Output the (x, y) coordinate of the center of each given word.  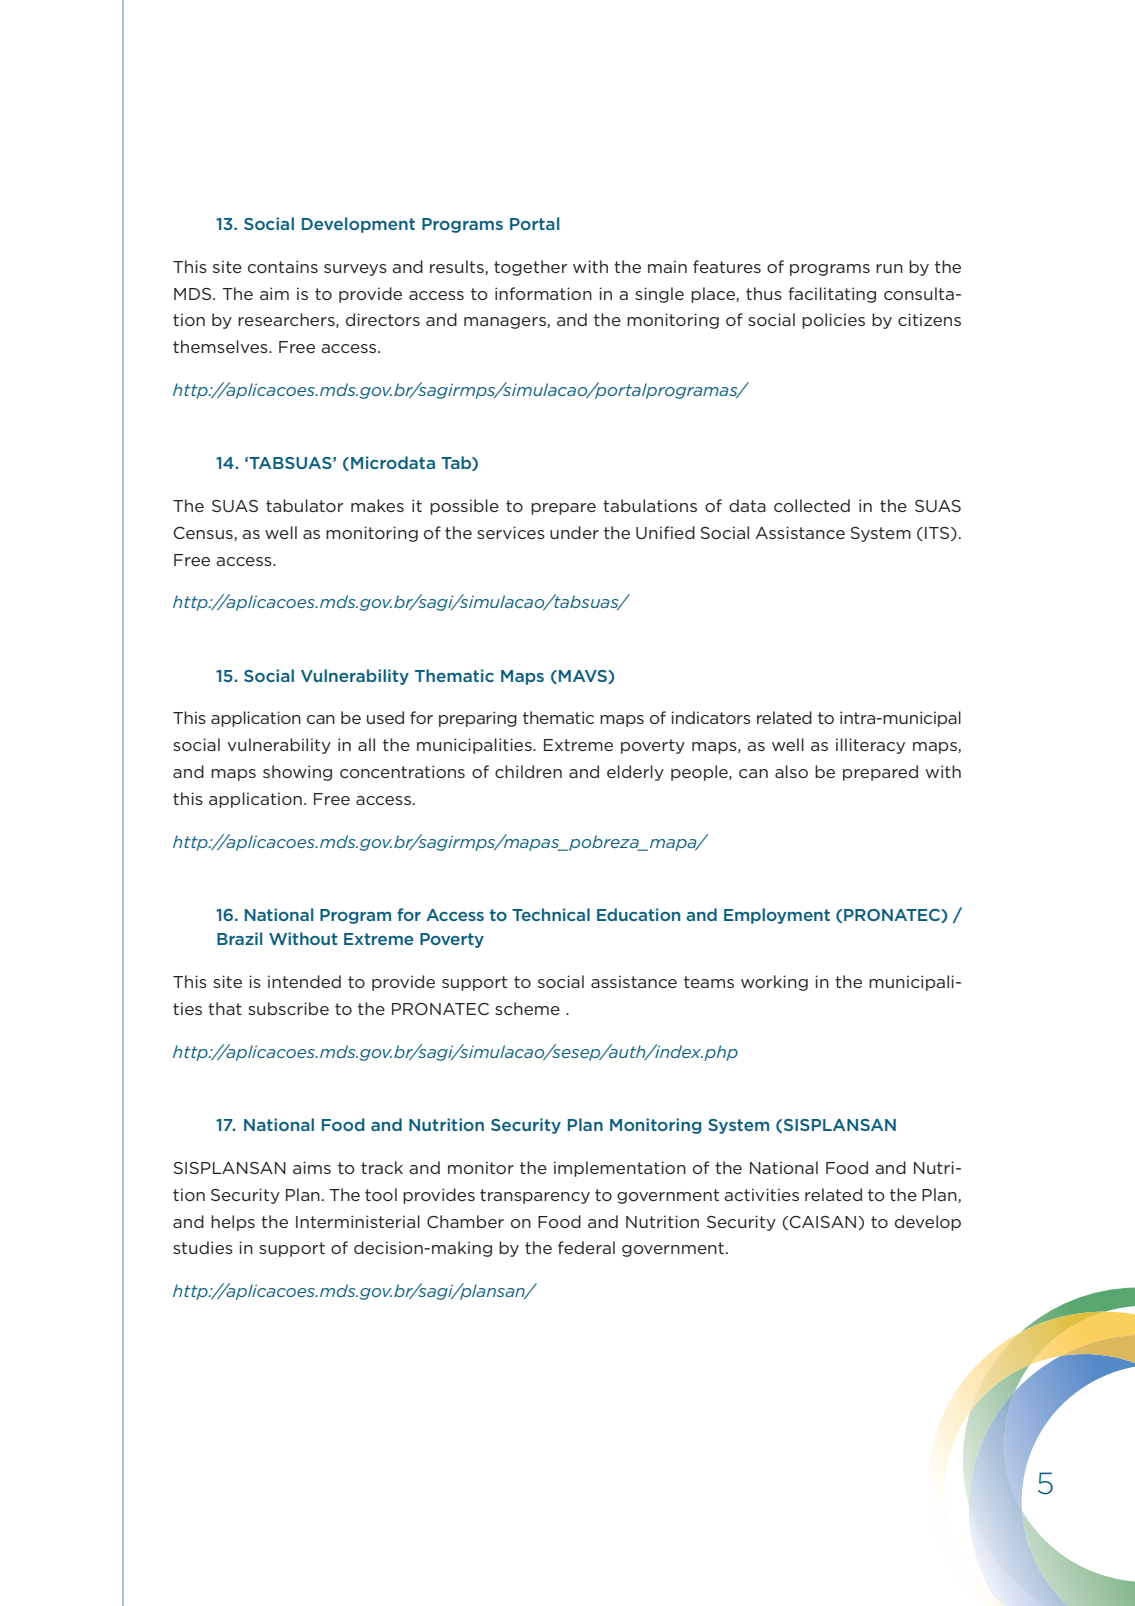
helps (233, 1223)
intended (304, 981)
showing (297, 773)
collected (812, 505)
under (574, 532)
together (530, 268)
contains (283, 266)
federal (586, 1247)
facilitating (832, 295)
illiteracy (870, 746)
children (528, 771)
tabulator (304, 505)
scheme (527, 1008)
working (774, 983)
